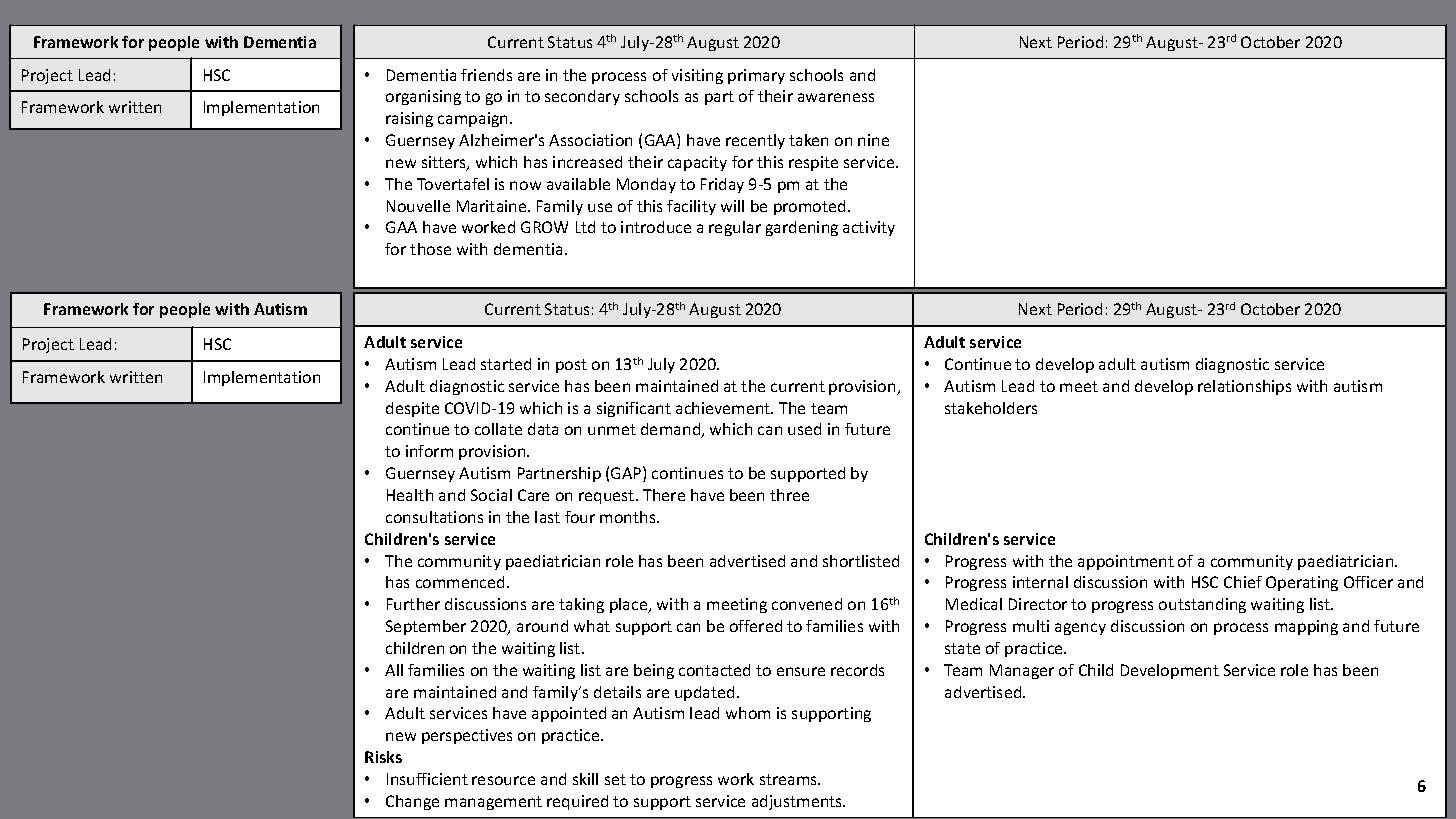  Describe the element at coordinates (542, 626) in the screenshot. I see `around` at that location.
